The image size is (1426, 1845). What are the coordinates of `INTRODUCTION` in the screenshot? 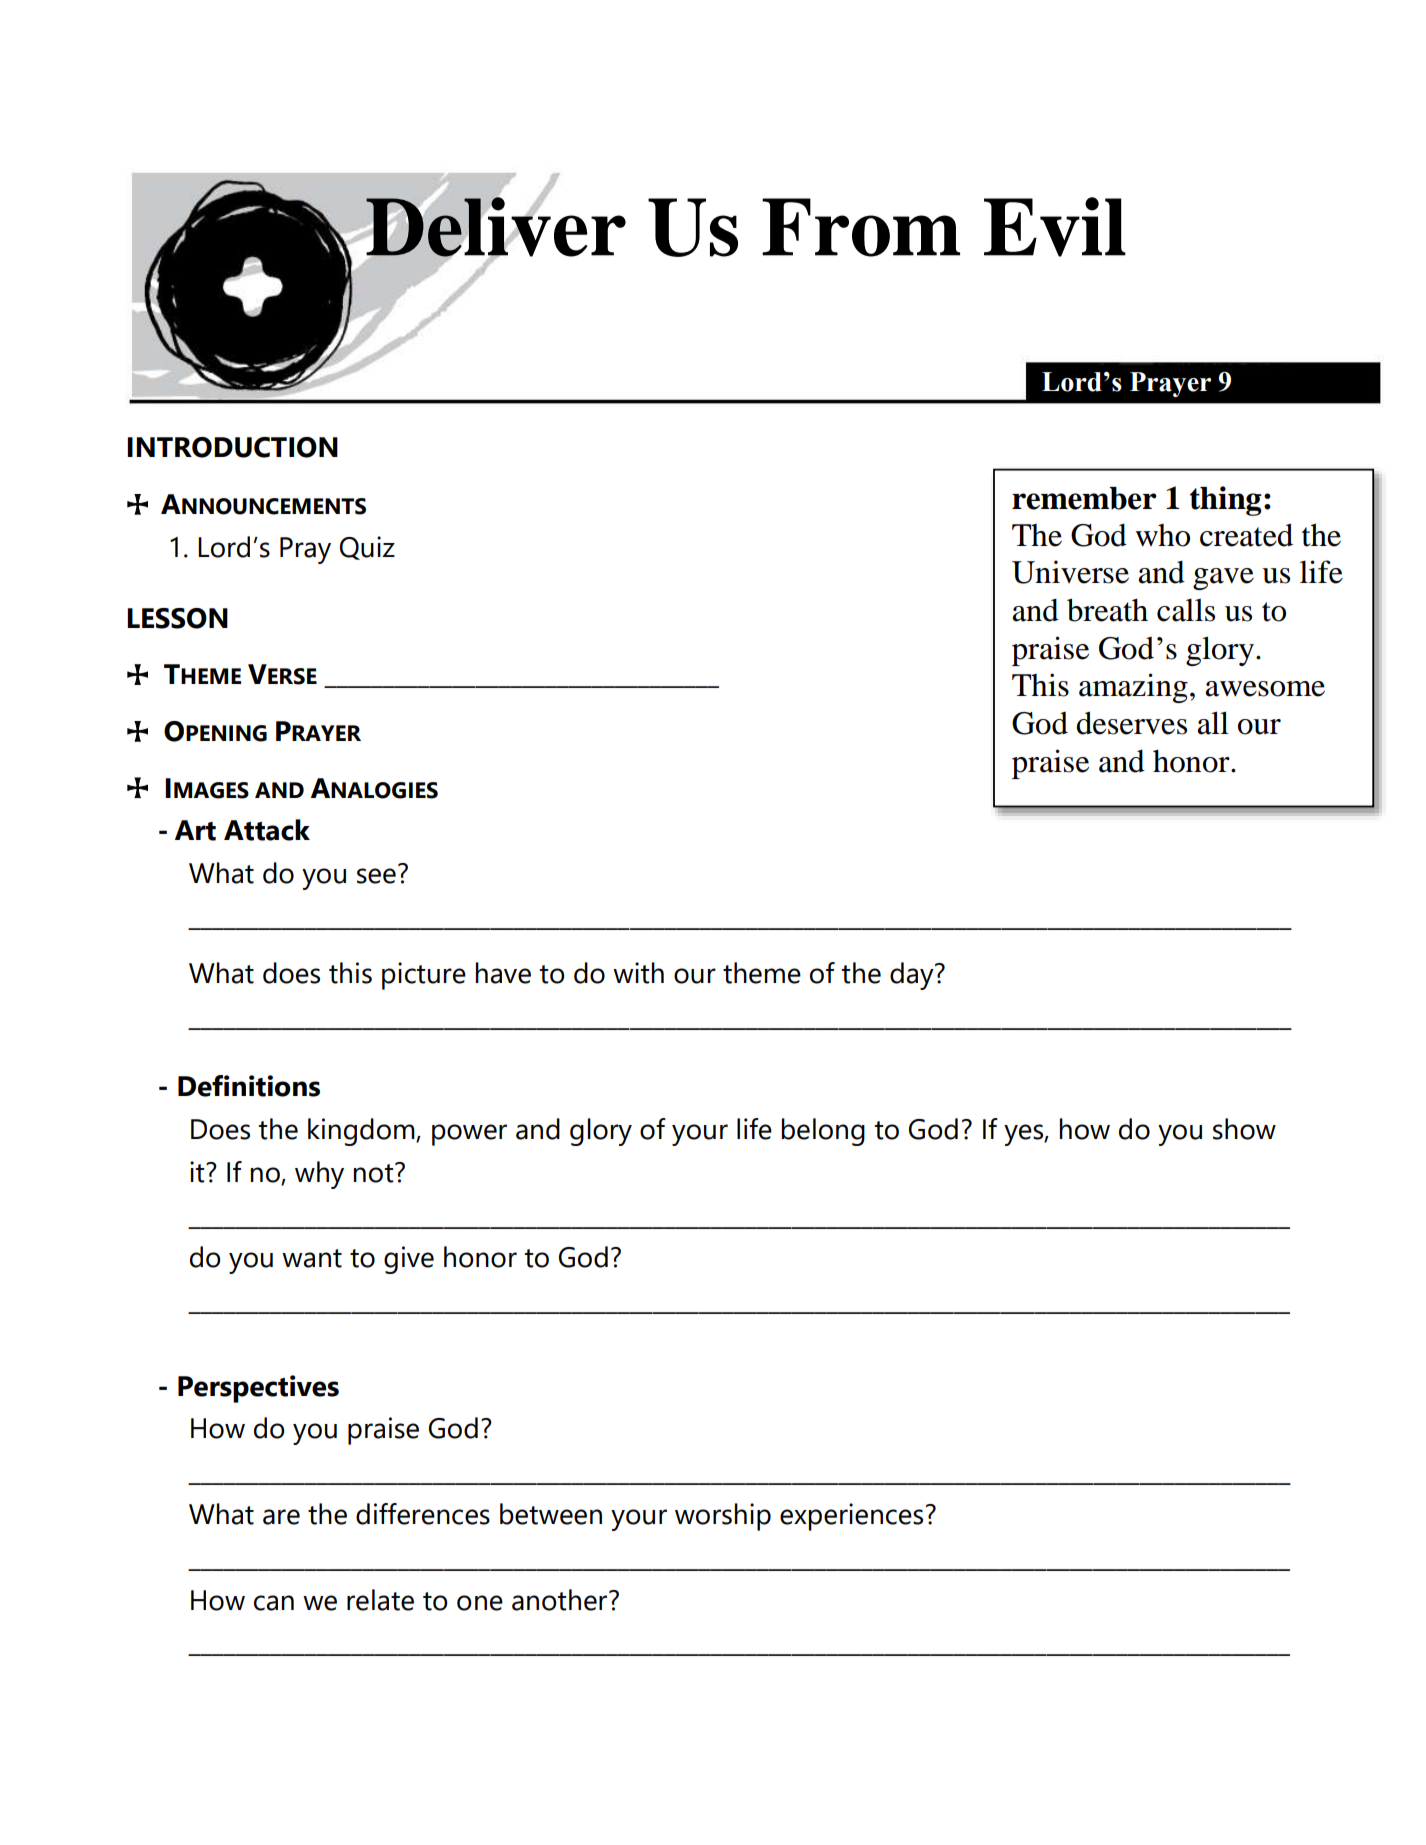 It's located at (232, 447).
